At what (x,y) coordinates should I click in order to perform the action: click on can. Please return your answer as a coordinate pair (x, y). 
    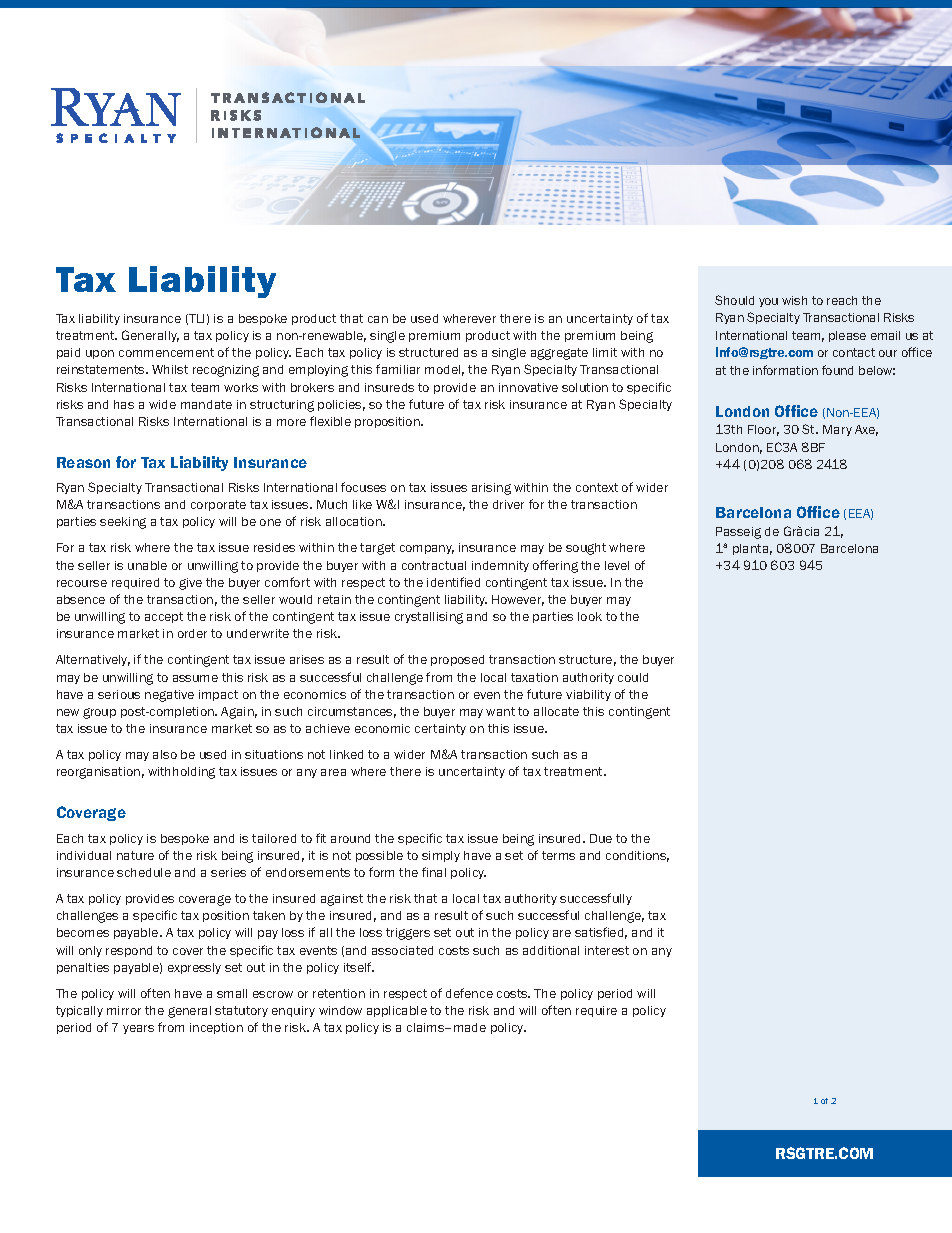
    Looking at the image, I should click on (378, 319).
